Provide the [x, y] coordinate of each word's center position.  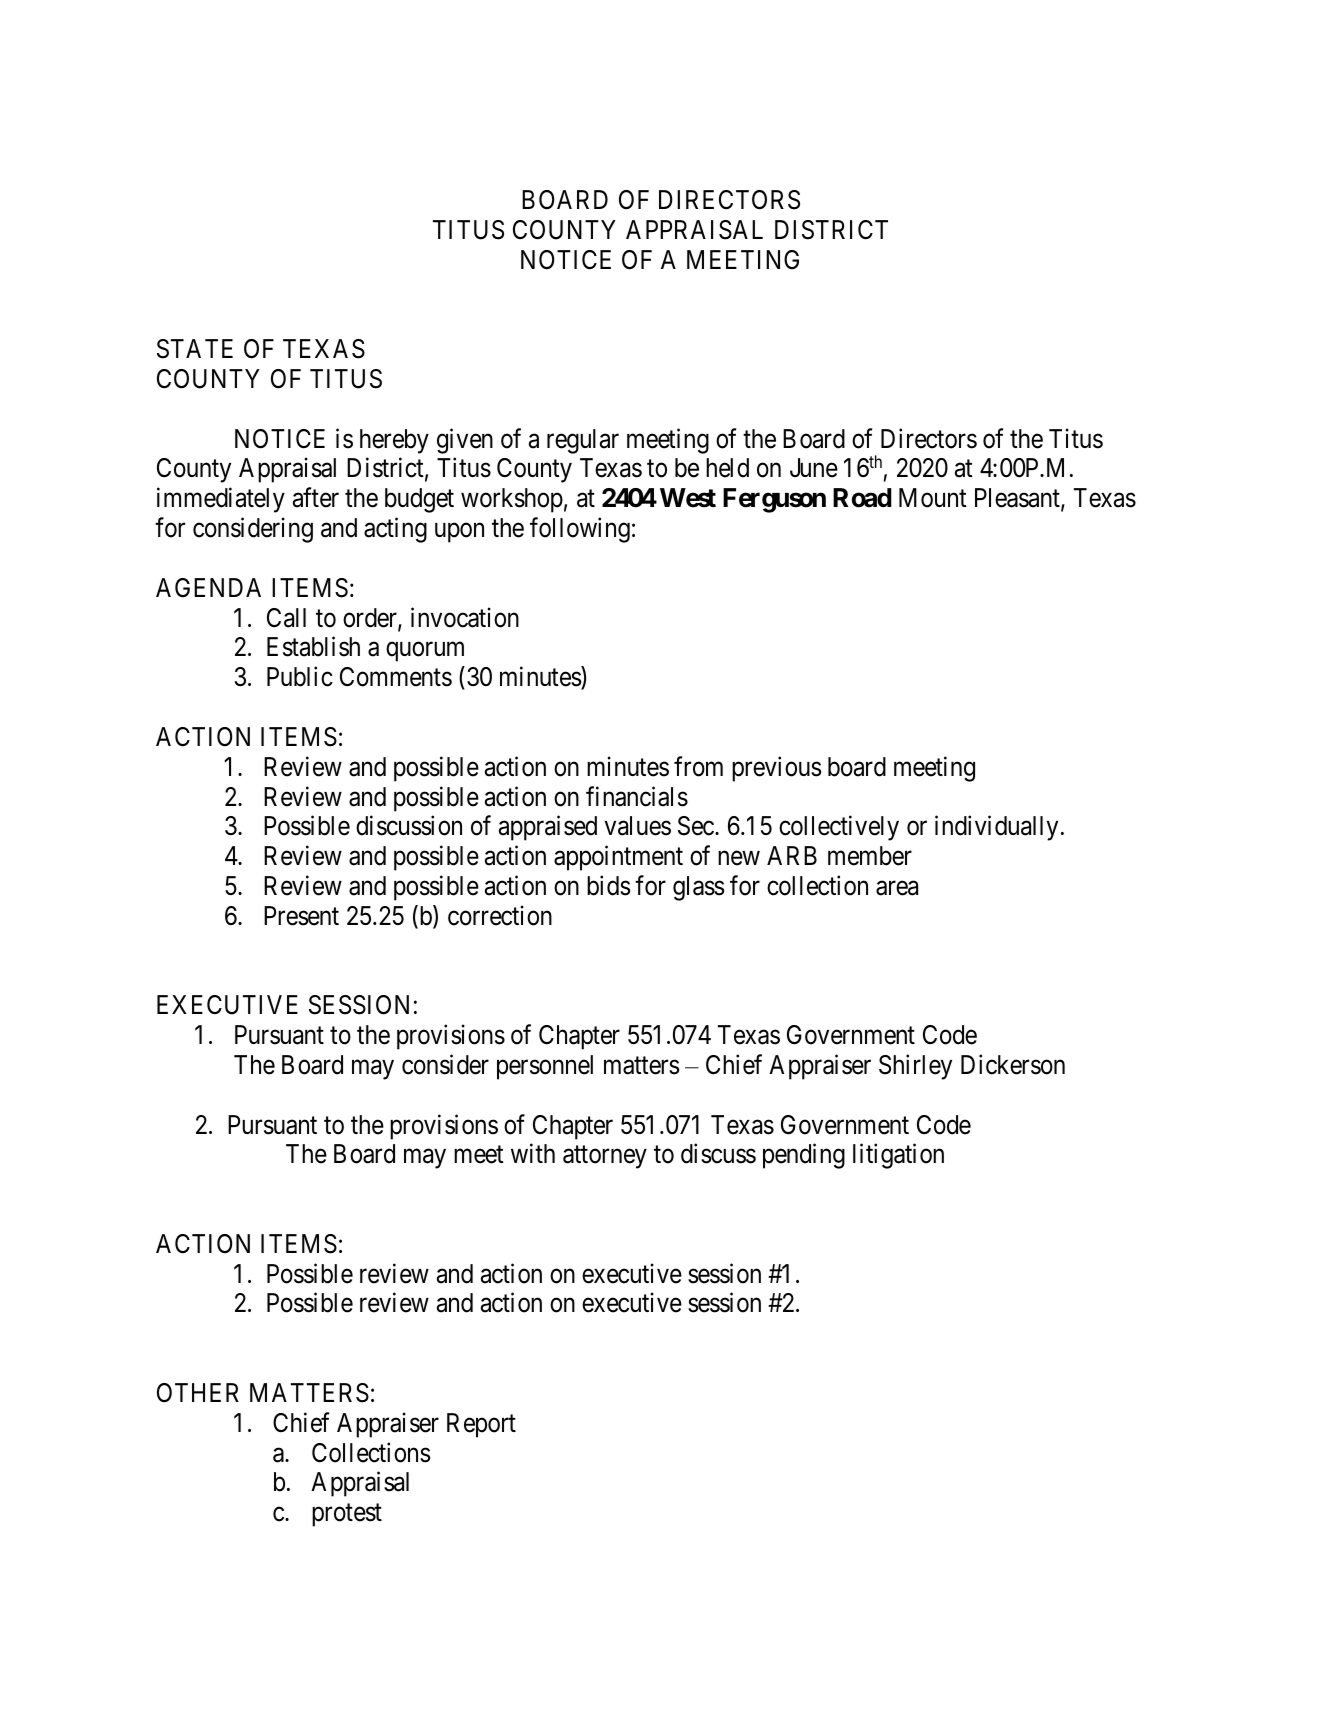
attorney [605, 1157]
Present [301, 916]
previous [776, 769]
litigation [898, 1156]
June [814, 468]
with [533, 1153]
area [897, 888]
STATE [195, 349]
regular [583, 441]
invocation [465, 617]
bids [608, 885]
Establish [313, 647]
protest [347, 1515]
